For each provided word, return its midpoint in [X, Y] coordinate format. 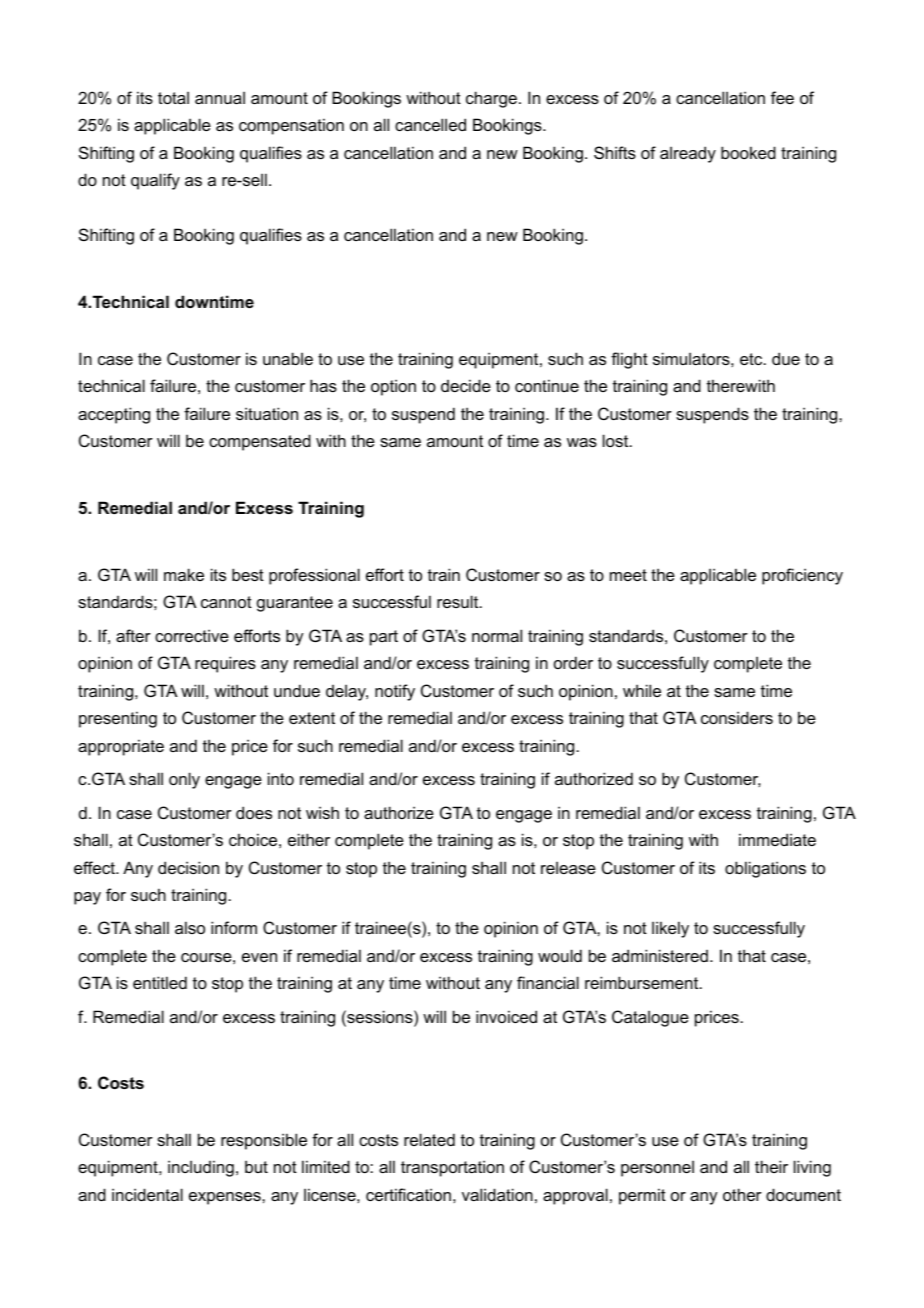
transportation [452, 1168]
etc [752, 359]
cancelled [430, 124]
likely [670, 929]
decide [466, 385]
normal [497, 635]
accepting [114, 415]
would [560, 955]
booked [748, 152]
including [201, 1168]
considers [737, 717]
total [173, 97]
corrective [192, 635]
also [190, 927]
